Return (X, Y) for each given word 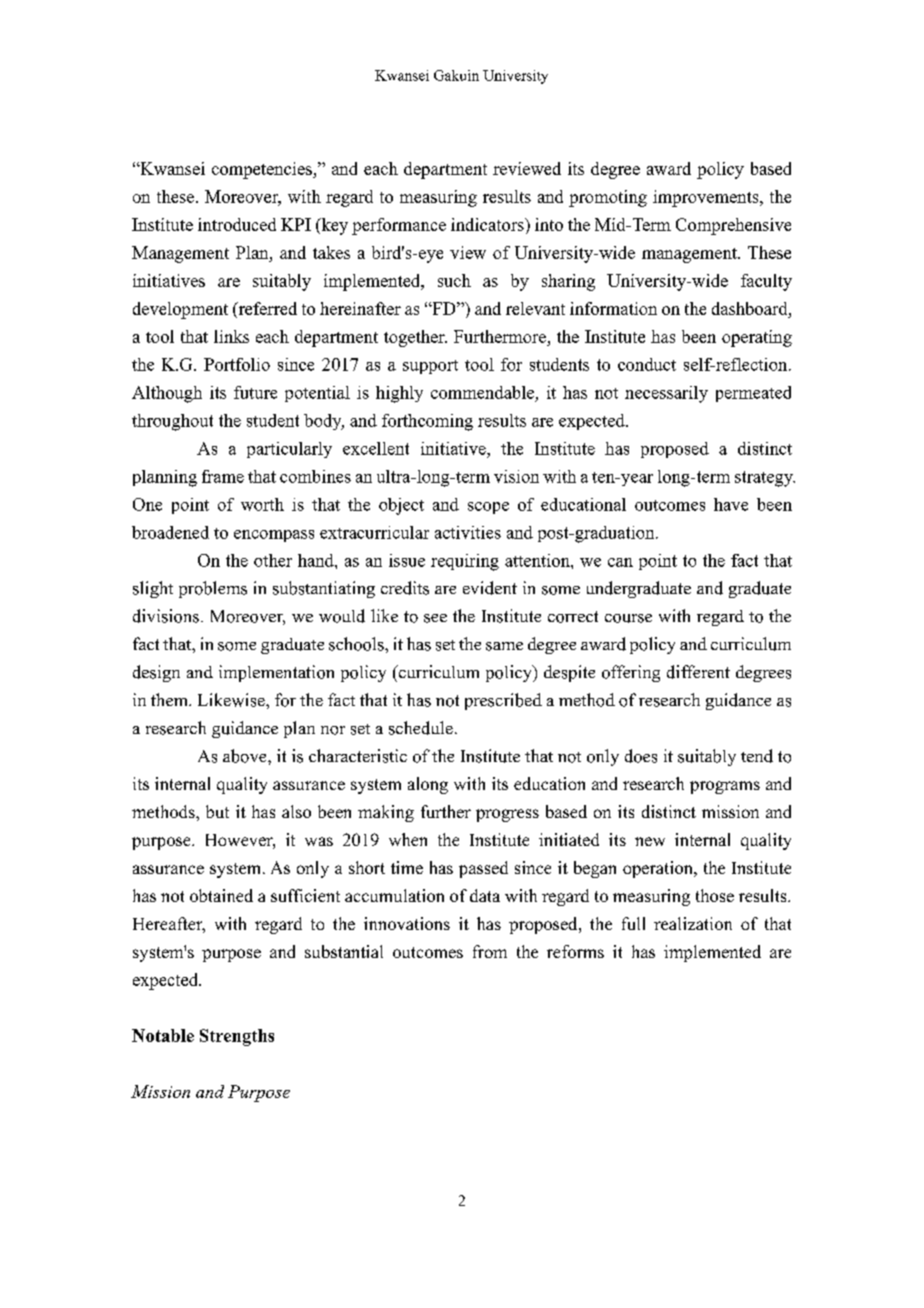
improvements (707, 198)
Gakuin (456, 75)
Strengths (237, 1037)
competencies (263, 170)
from (490, 951)
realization (693, 923)
